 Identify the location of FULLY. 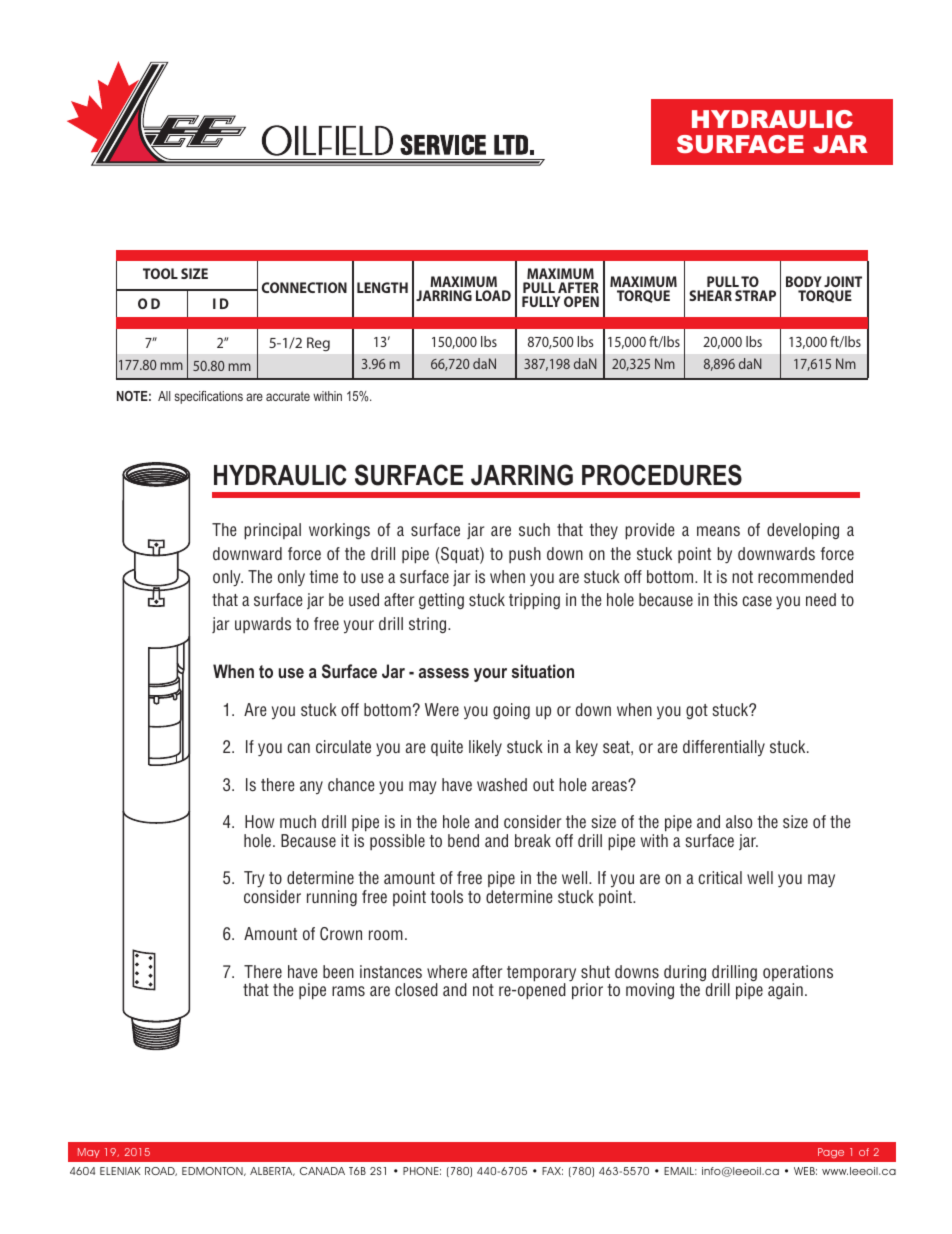
(541, 301).
